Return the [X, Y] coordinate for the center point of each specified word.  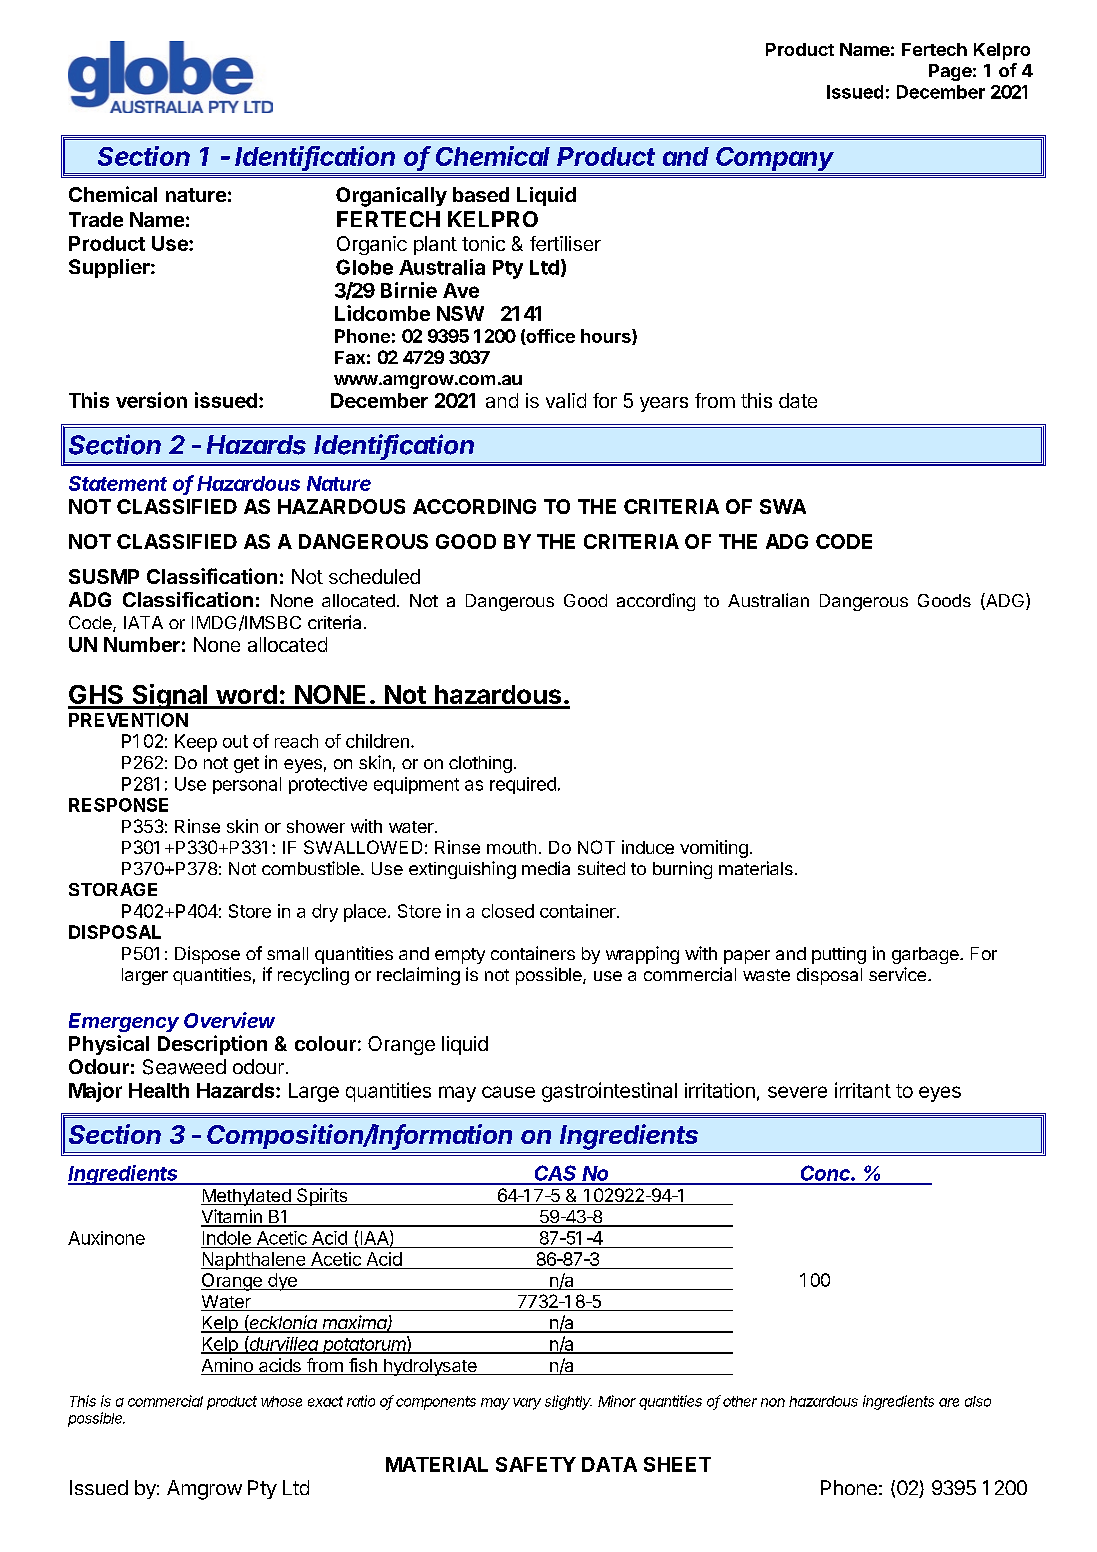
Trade [96, 219]
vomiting [714, 849]
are [949, 1402]
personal [247, 785]
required [523, 785]
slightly [568, 1402]
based [481, 194]
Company [776, 160]
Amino [228, 1366]
